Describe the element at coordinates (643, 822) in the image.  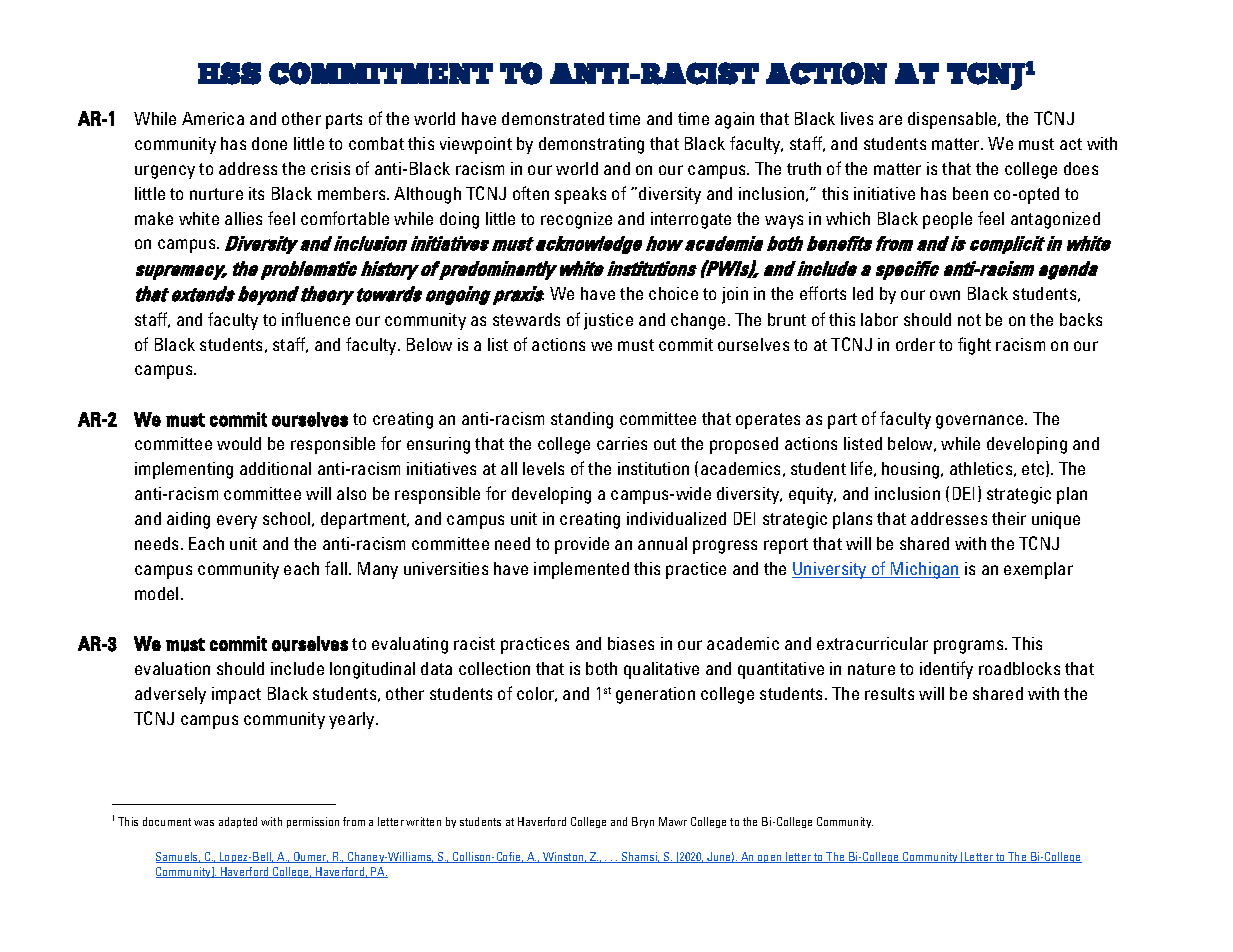
I see `Bryn` at that location.
